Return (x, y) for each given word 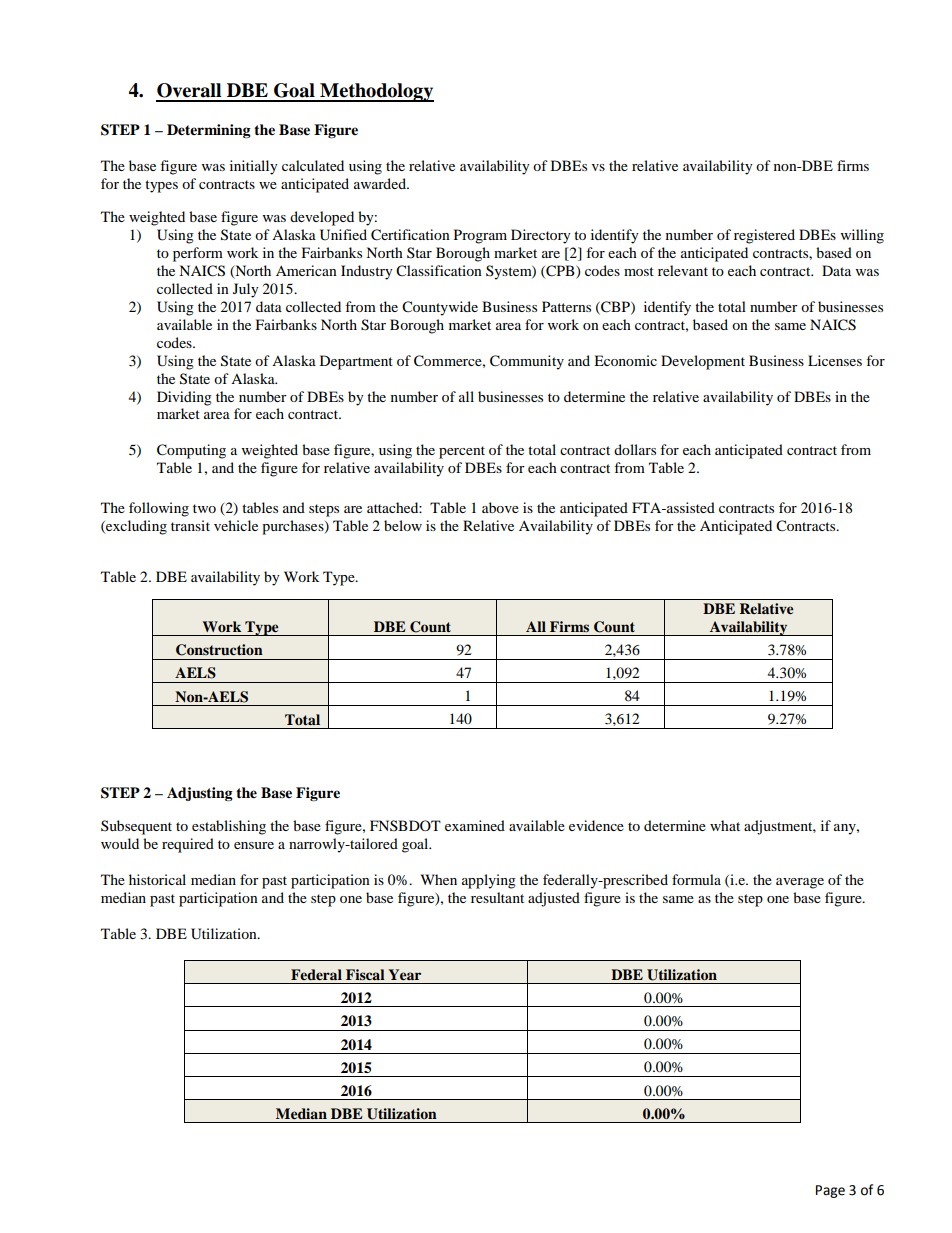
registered (764, 236)
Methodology (376, 92)
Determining (209, 131)
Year (404, 974)
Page (830, 1191)
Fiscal (365, 974)
